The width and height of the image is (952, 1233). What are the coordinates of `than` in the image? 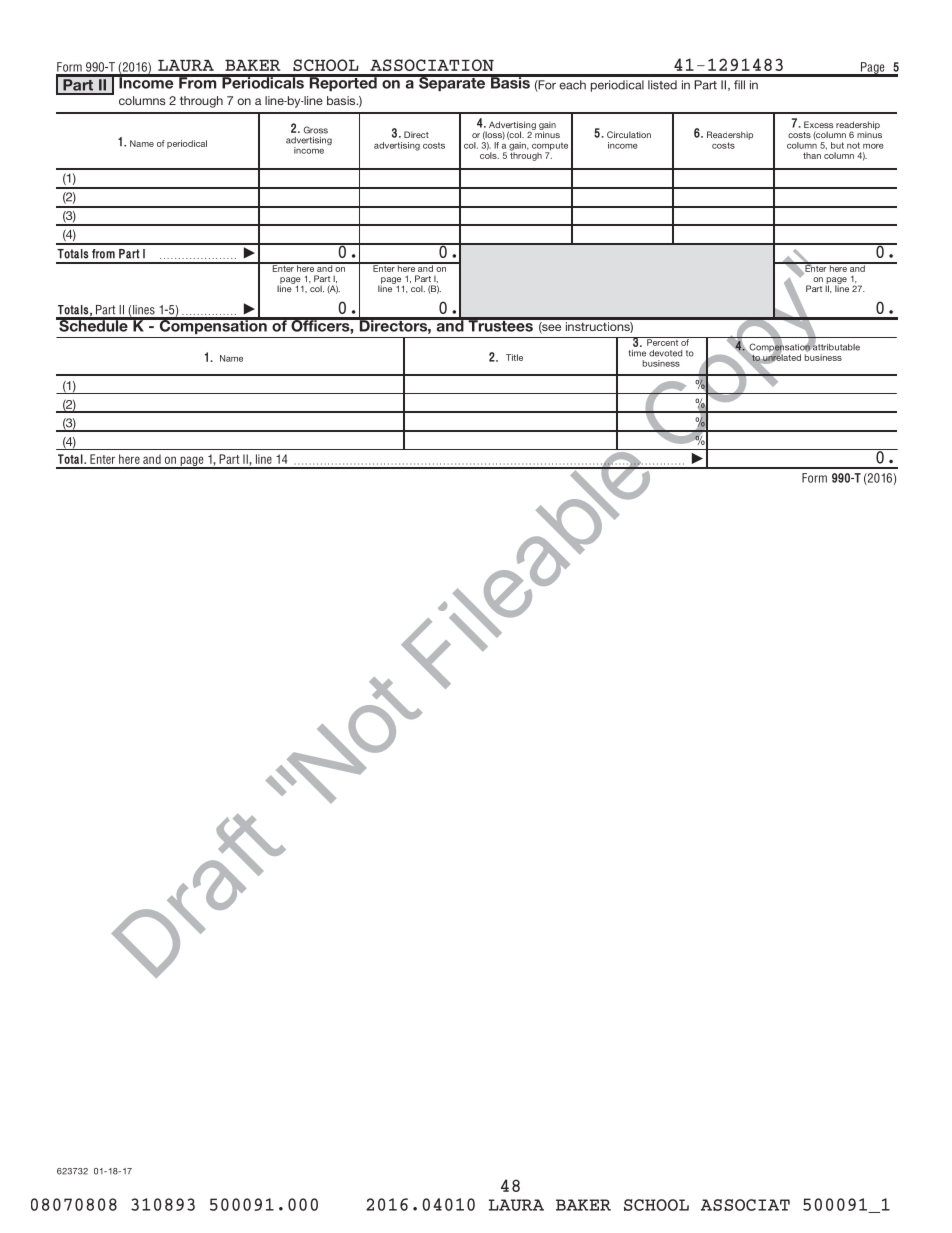 It's located at (812, 155).
